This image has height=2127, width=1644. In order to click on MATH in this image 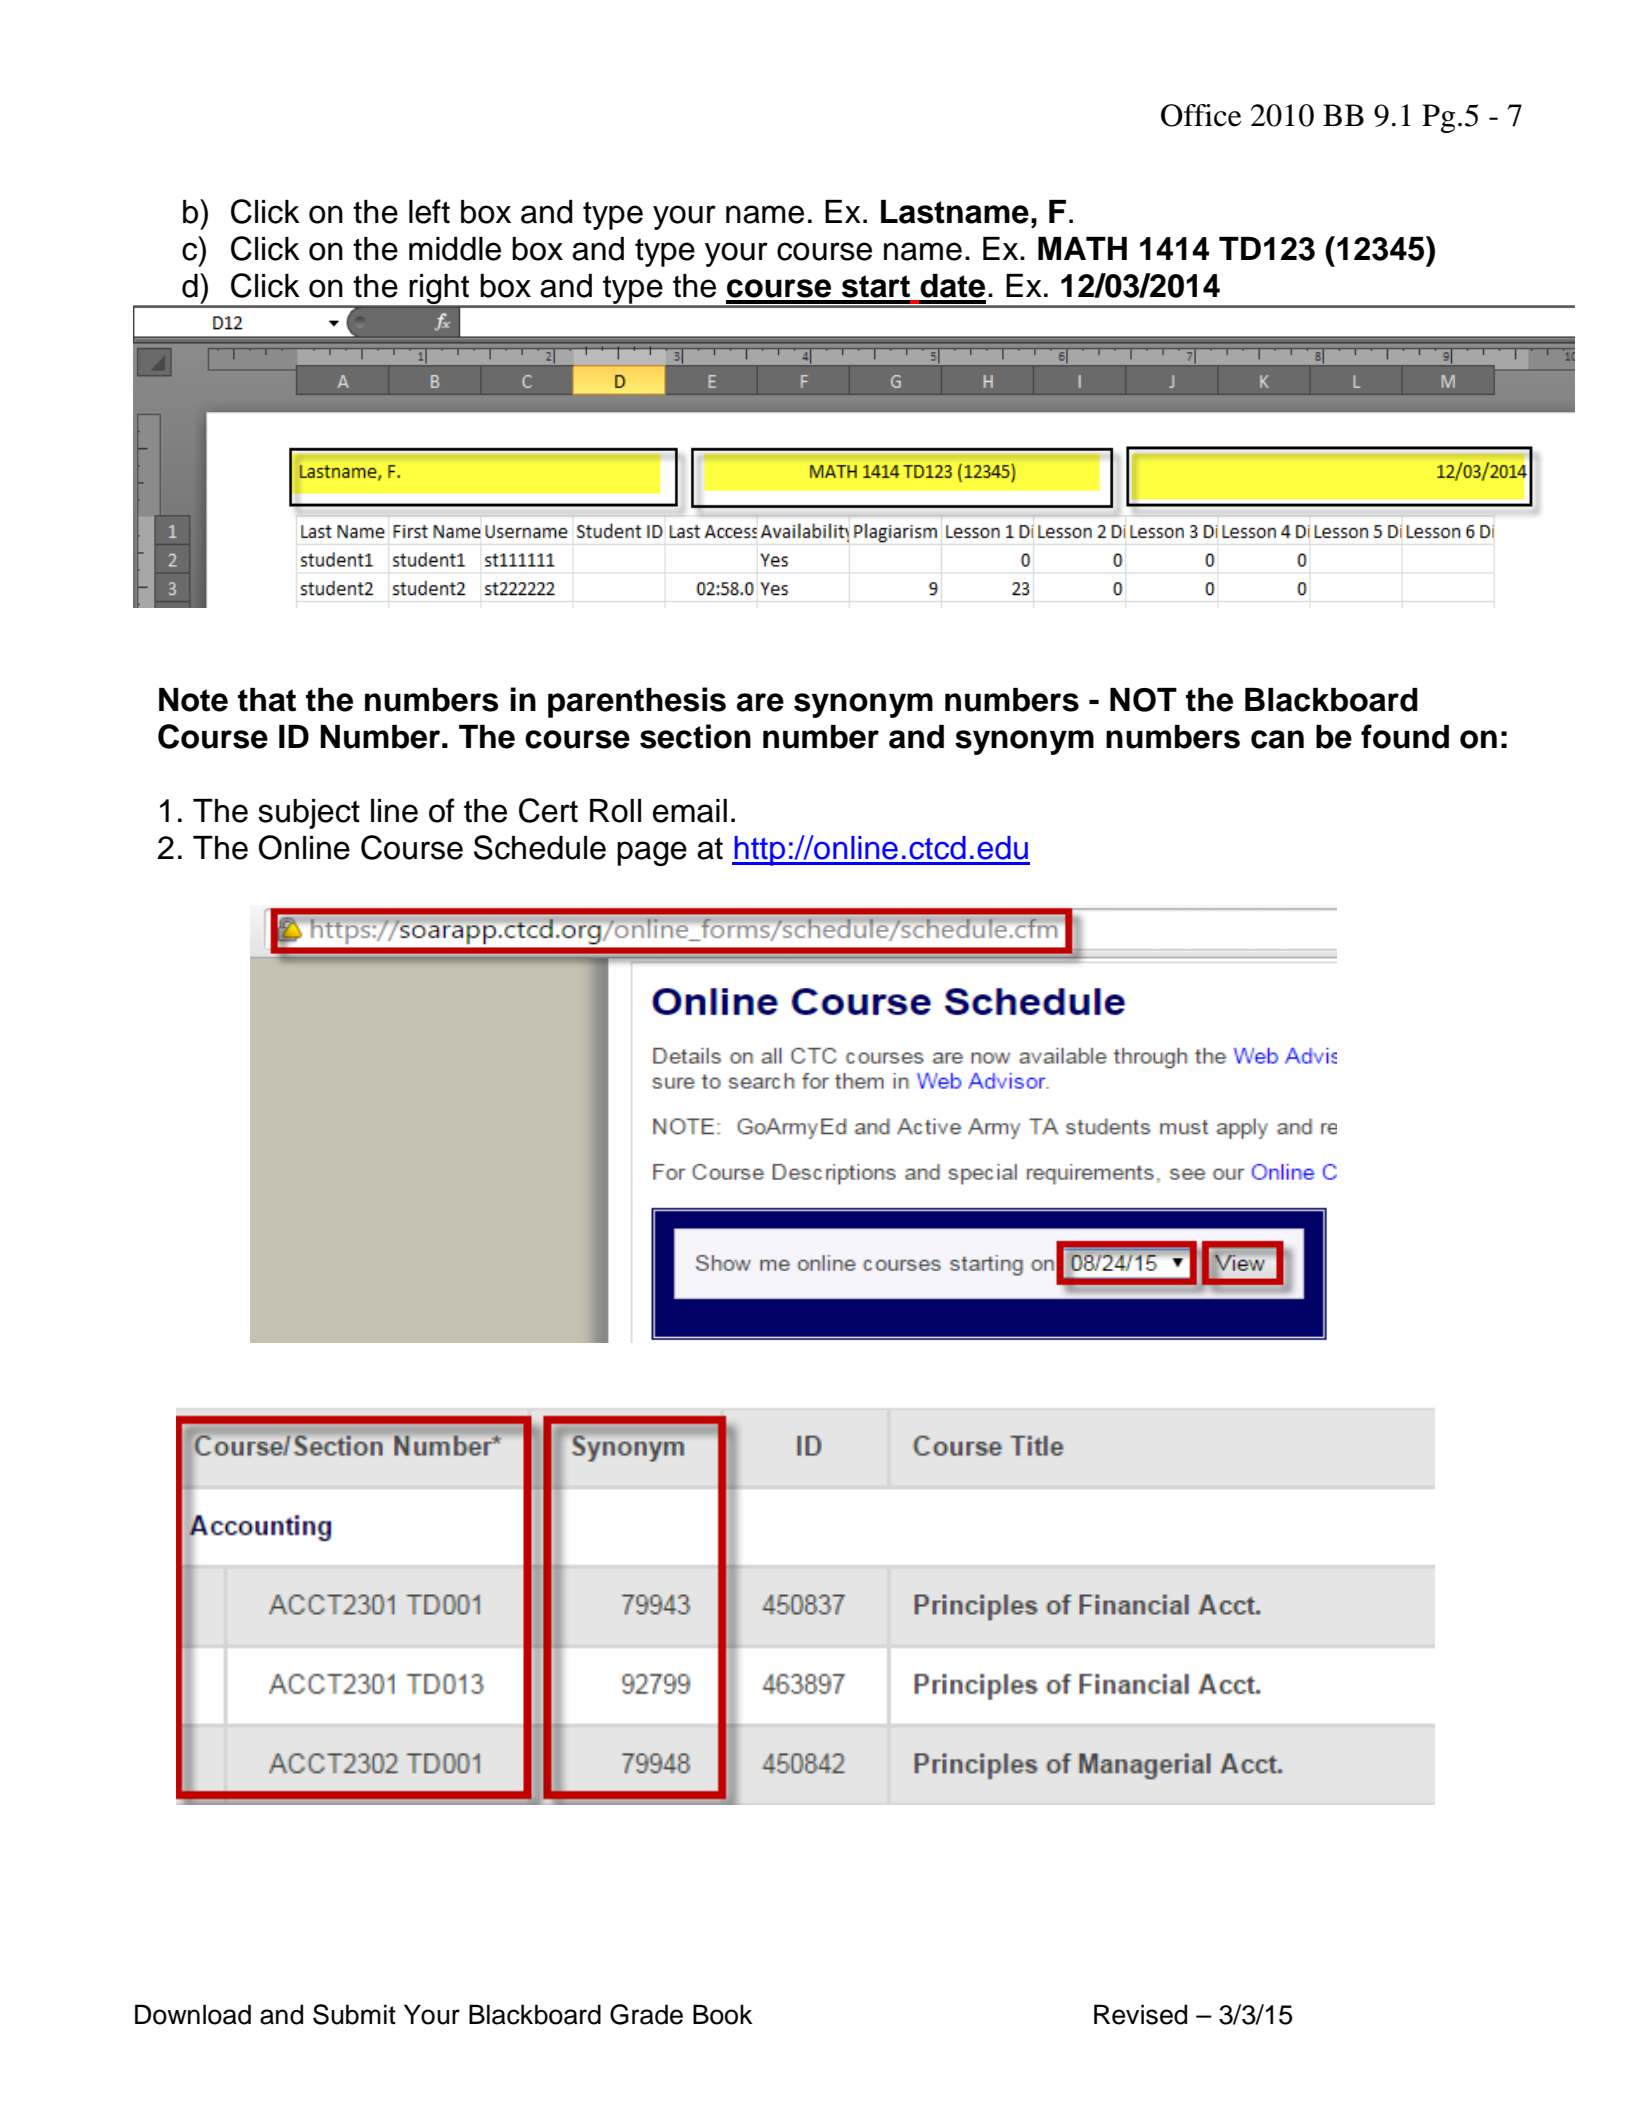, I will do `click(1082, 248)`.
